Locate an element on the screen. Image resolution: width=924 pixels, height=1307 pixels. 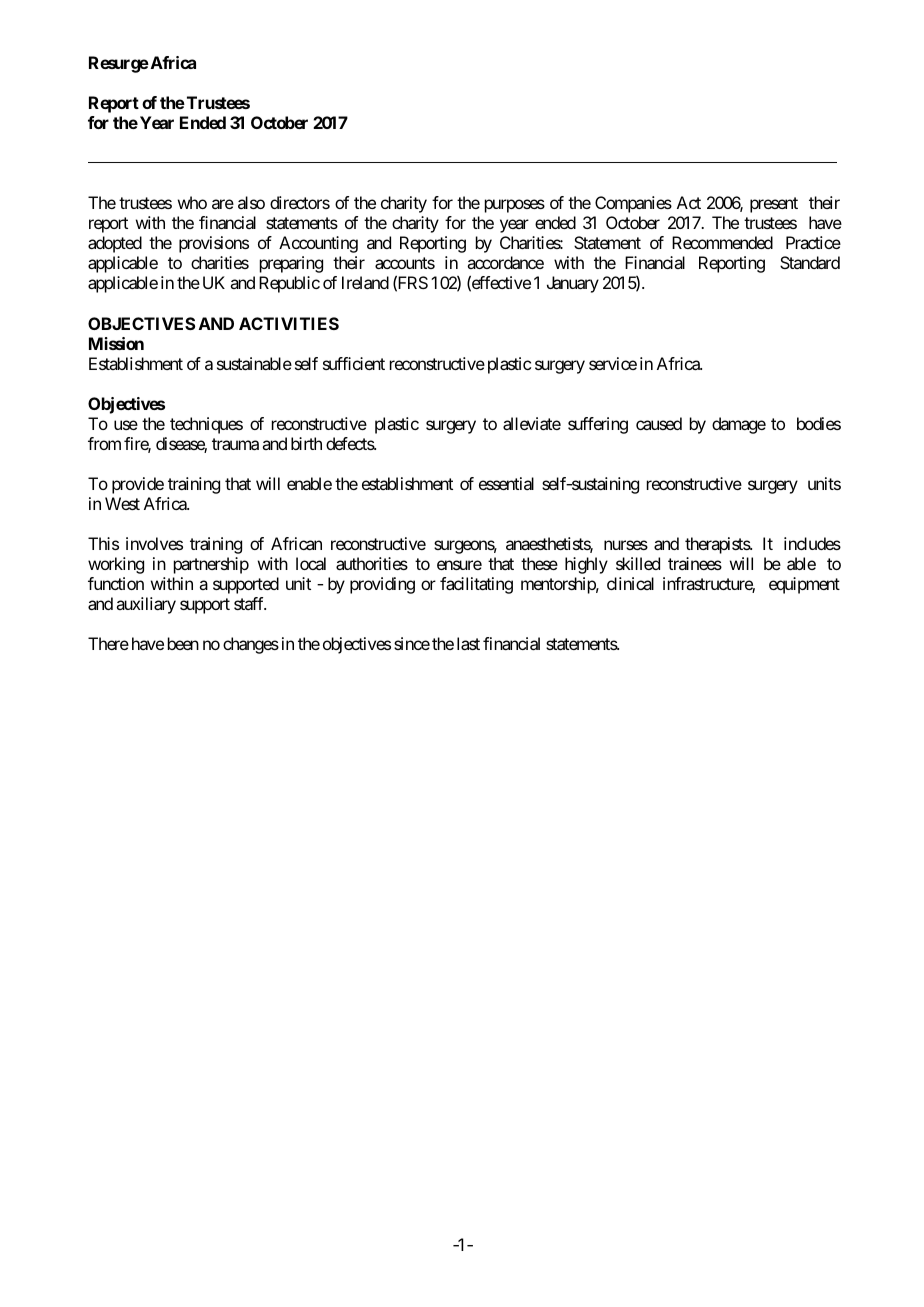
been is located at coordinates (183, 643).
